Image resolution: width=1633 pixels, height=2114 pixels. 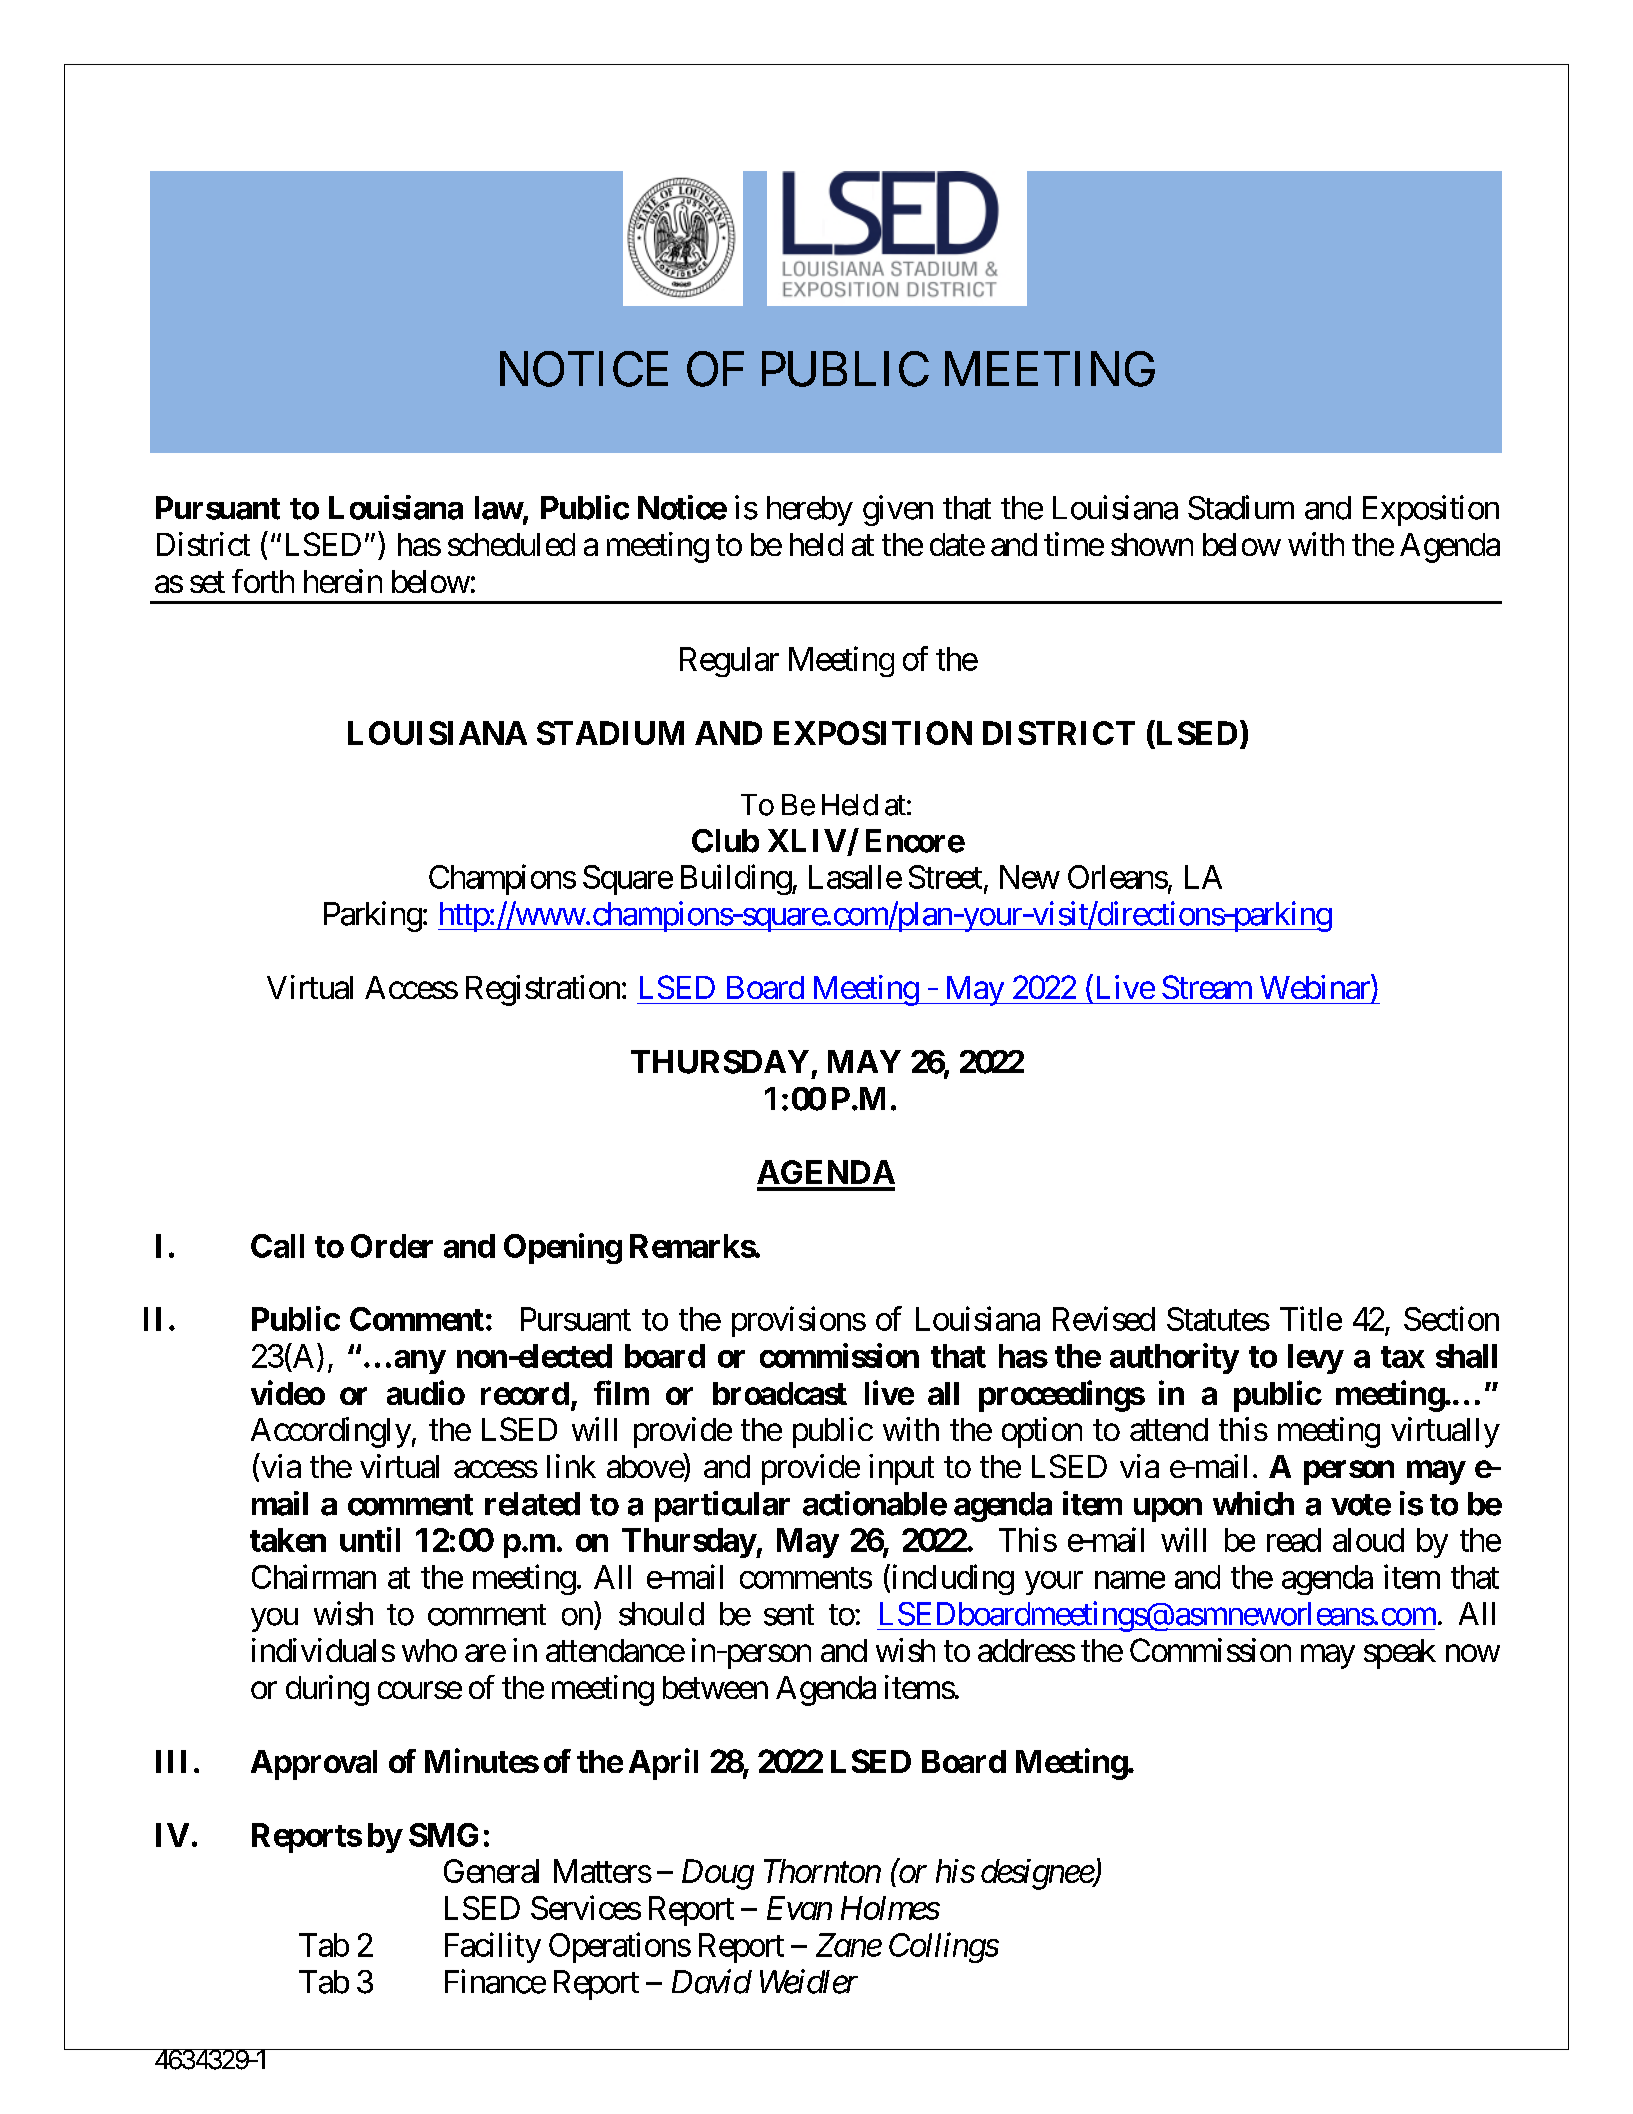 What do you see at coordinates (493, 1947) in the document?
I see `Facility` at bounding box center [493, 1947].
